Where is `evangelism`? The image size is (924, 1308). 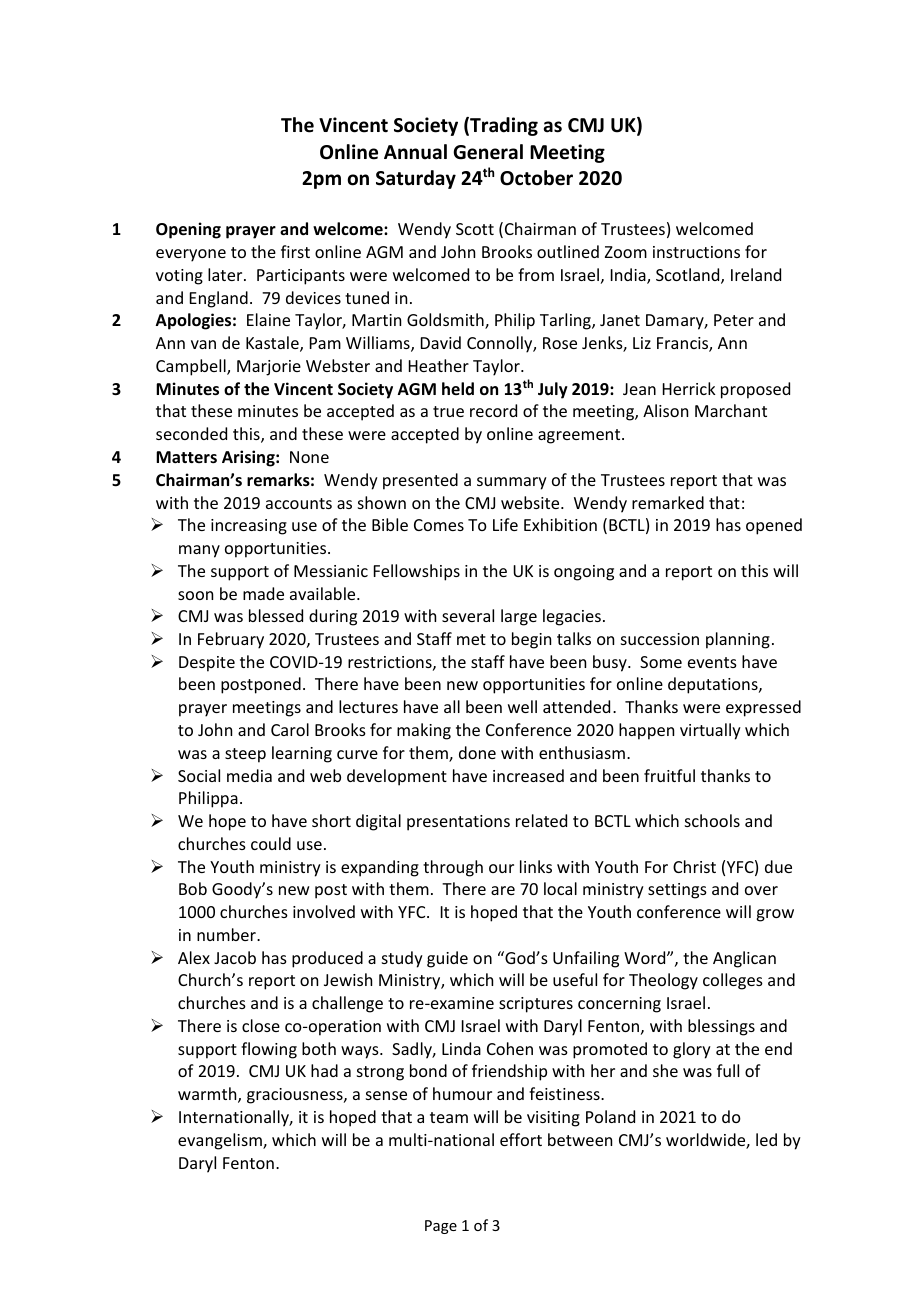
evangelism is located at coordinates (221, 1141).
